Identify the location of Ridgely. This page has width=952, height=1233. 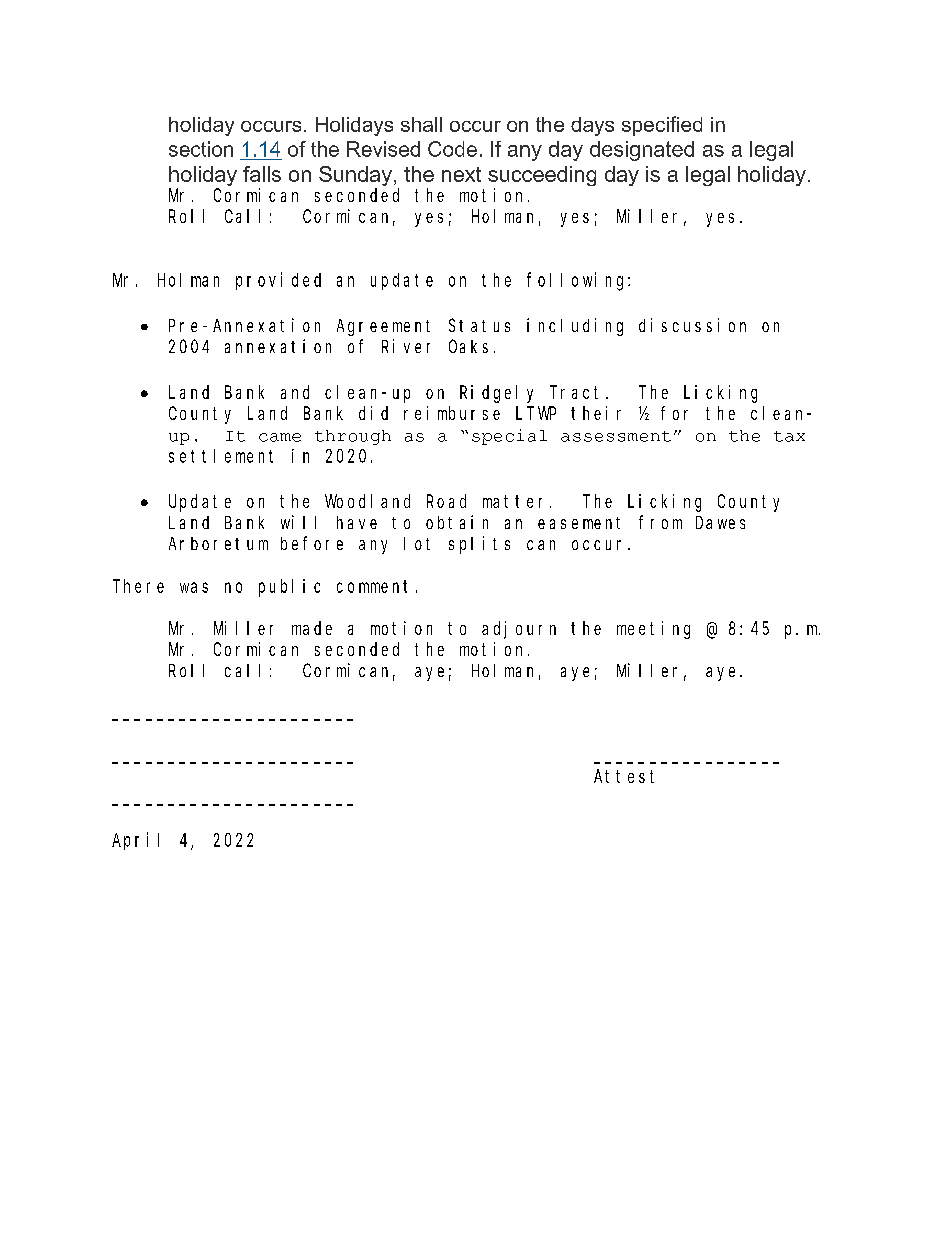
(496, 394).
